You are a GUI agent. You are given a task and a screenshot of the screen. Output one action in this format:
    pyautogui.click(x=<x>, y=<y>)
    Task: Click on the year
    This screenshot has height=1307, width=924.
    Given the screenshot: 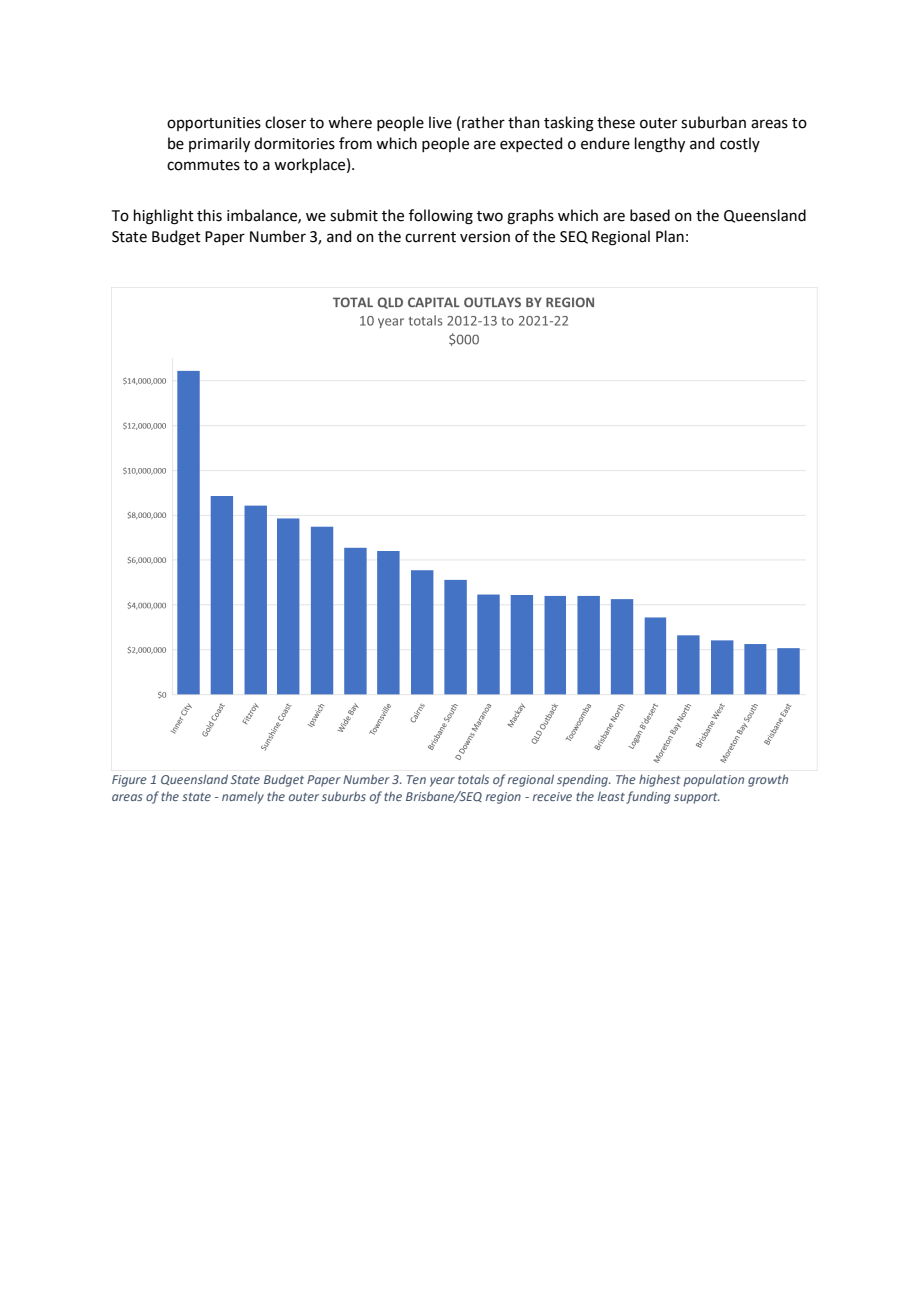 What is the action you would take?
    pyautogui.click(x=442, y=782)
